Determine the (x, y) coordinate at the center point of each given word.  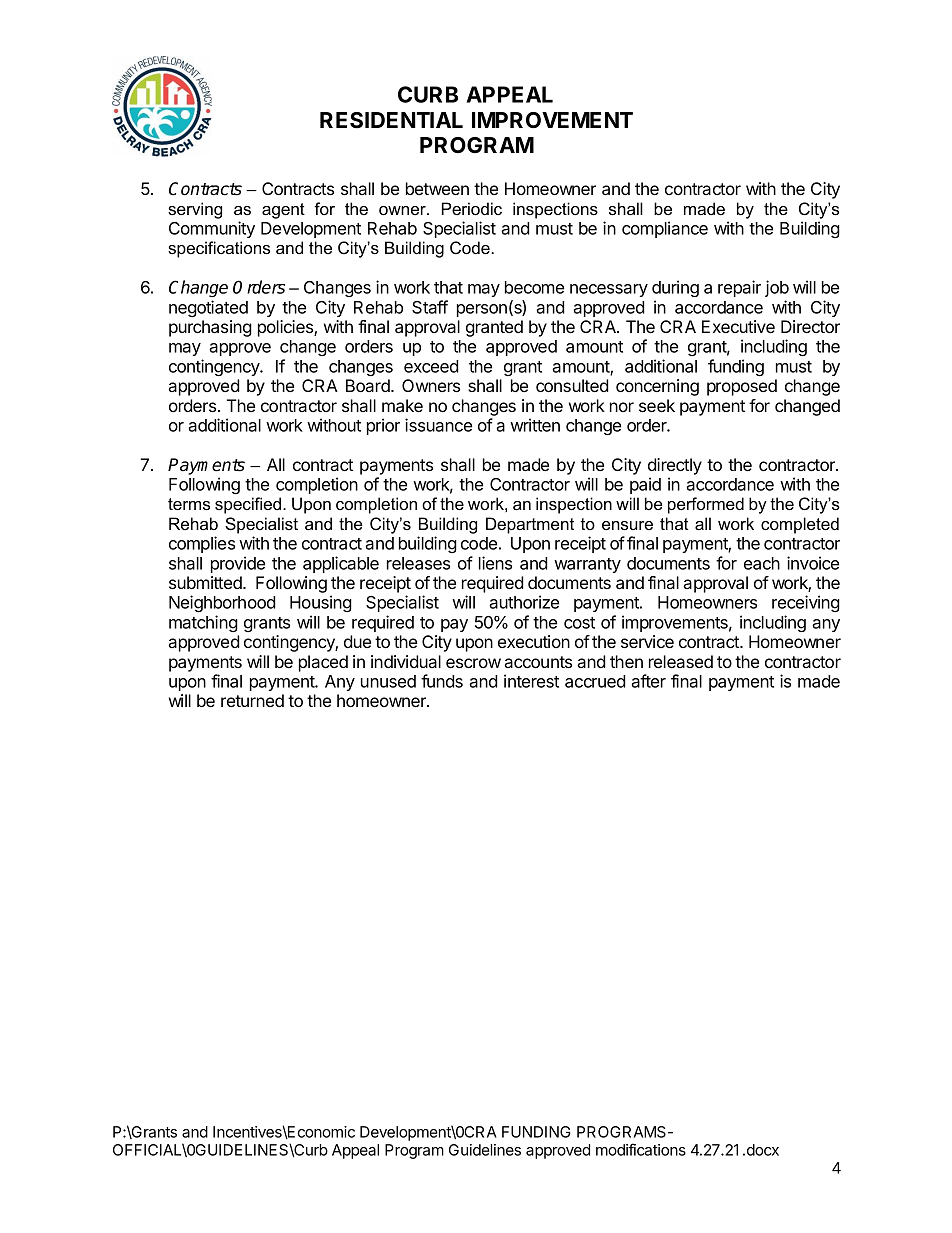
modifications (641, 1149)
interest (531, 681)
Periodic (472, 208)
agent (283, 211)
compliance (665, 229)
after (648, 681)
